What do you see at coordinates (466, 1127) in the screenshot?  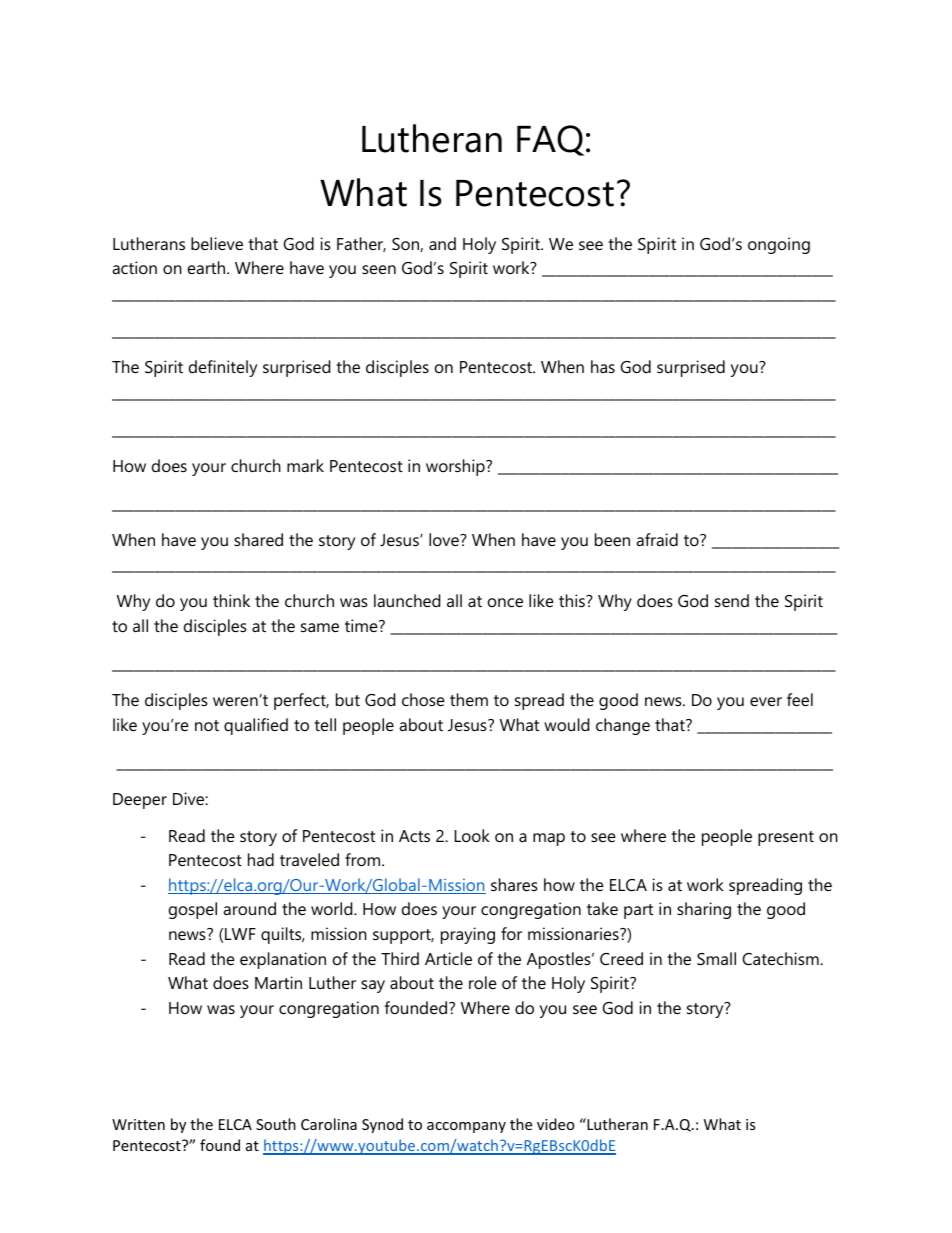 I see `accompany` at bounding box center [466, 1127].
